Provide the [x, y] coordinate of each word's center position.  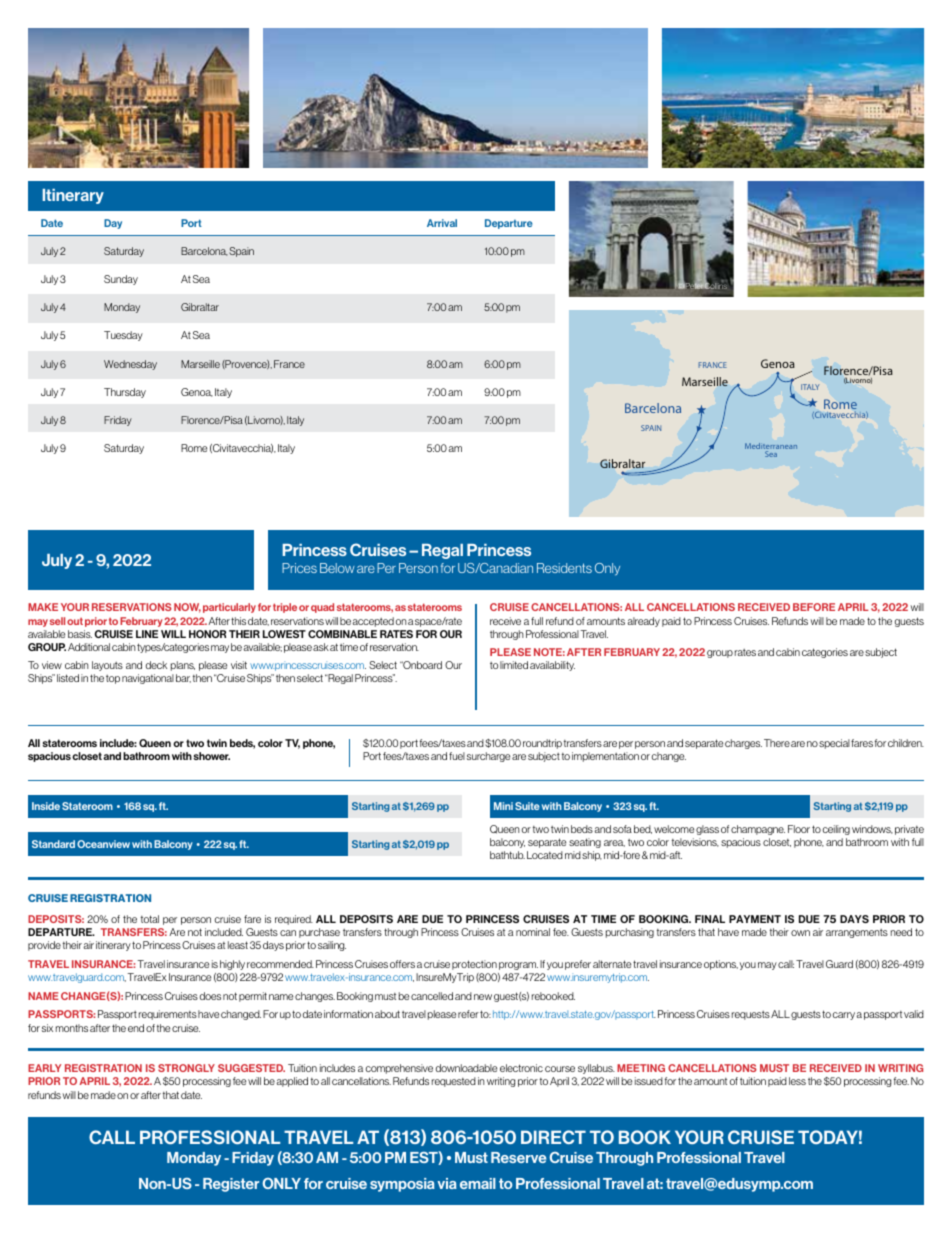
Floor [799, 829]
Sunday [121, 280]
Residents [564, 568]
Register [231, 1185]
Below [337, 568]
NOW [187, 608]
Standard [53, 844]
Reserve [518, 1157]
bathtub [507, 855]
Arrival [442, 223]
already [643, 622]
